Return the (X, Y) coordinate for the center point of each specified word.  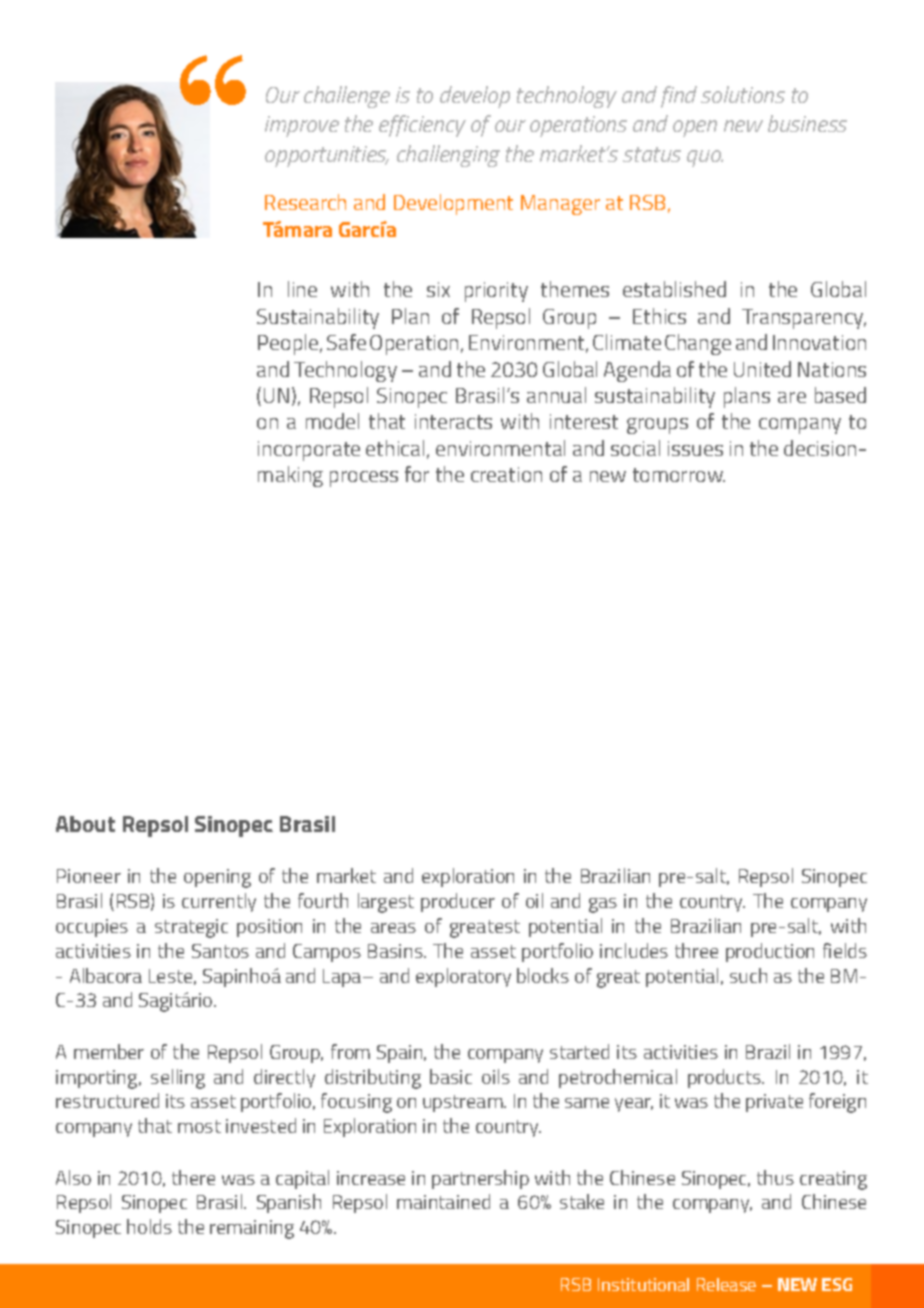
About (85, 824)
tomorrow (679, 475)
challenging (448, 156)
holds (149, 1226)
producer (458, 902)
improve (302, 126)
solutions (743, 94)
